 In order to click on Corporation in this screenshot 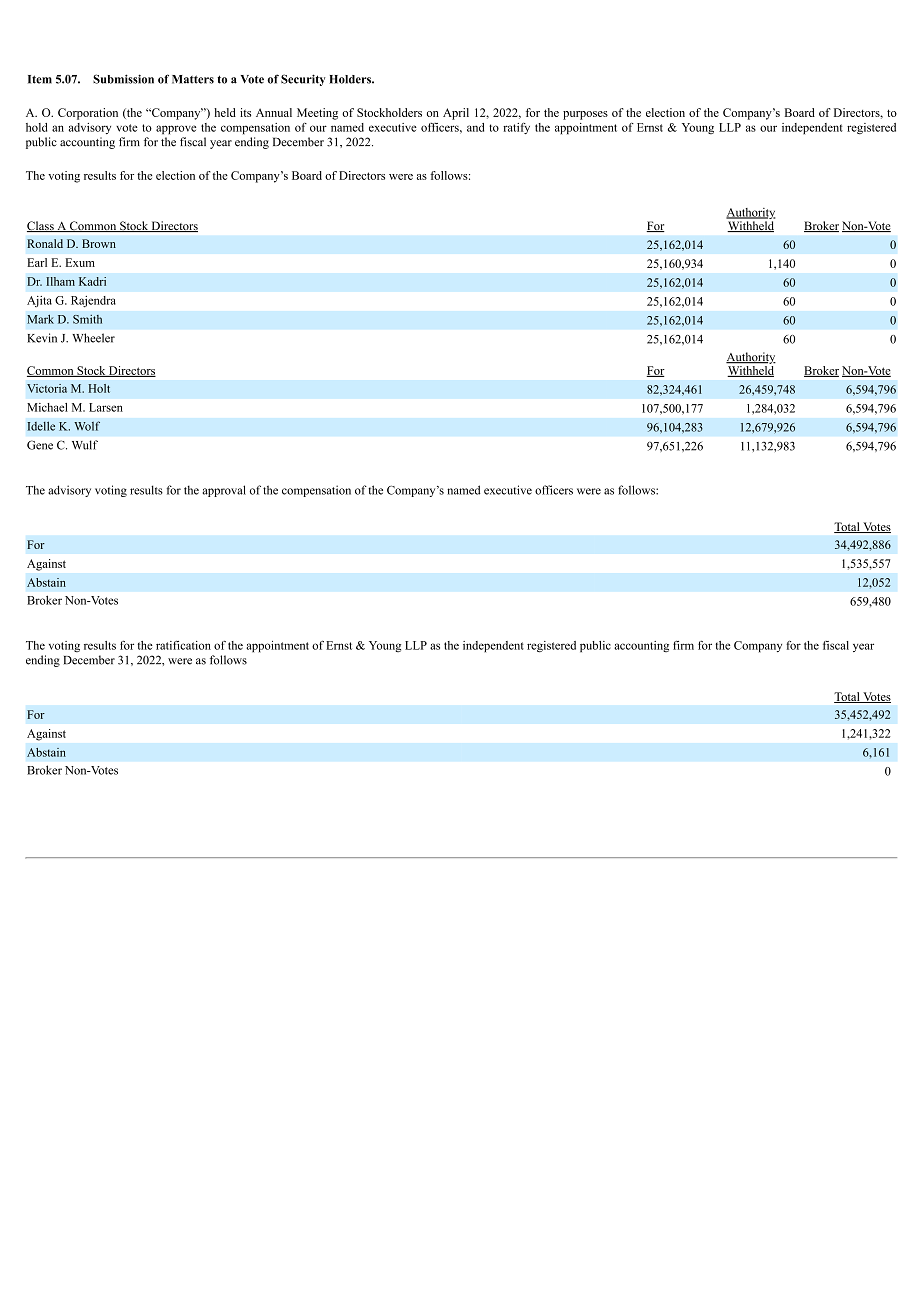, I will do `click(88, 114)`.
